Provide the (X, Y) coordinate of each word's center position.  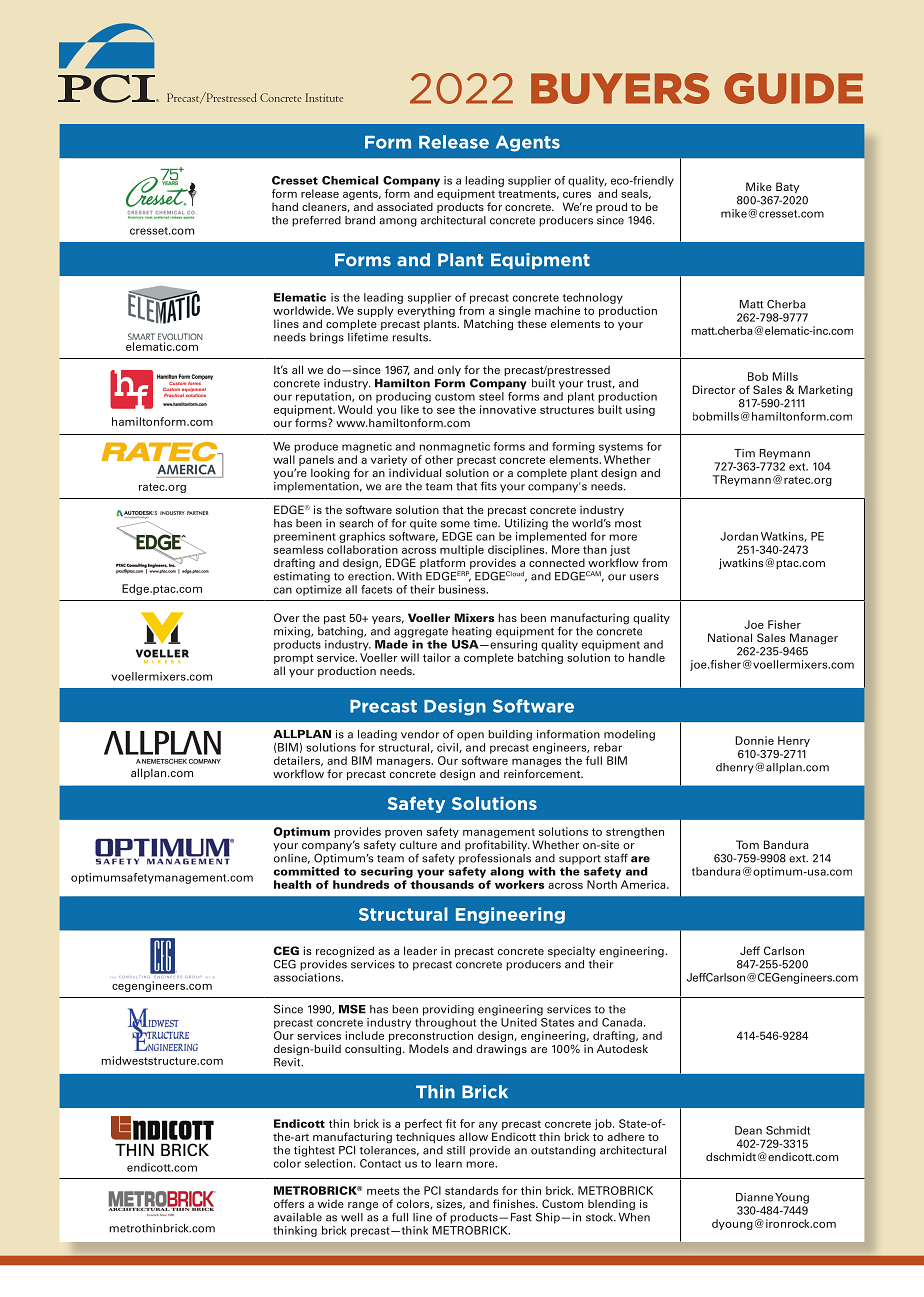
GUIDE (793, 88)
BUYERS (620, 88)
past (335, 620)
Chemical (350, 180)
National (730, 637)
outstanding (563, 1151)
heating (472, 632)
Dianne (754, 1197)
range (363, 1206)
